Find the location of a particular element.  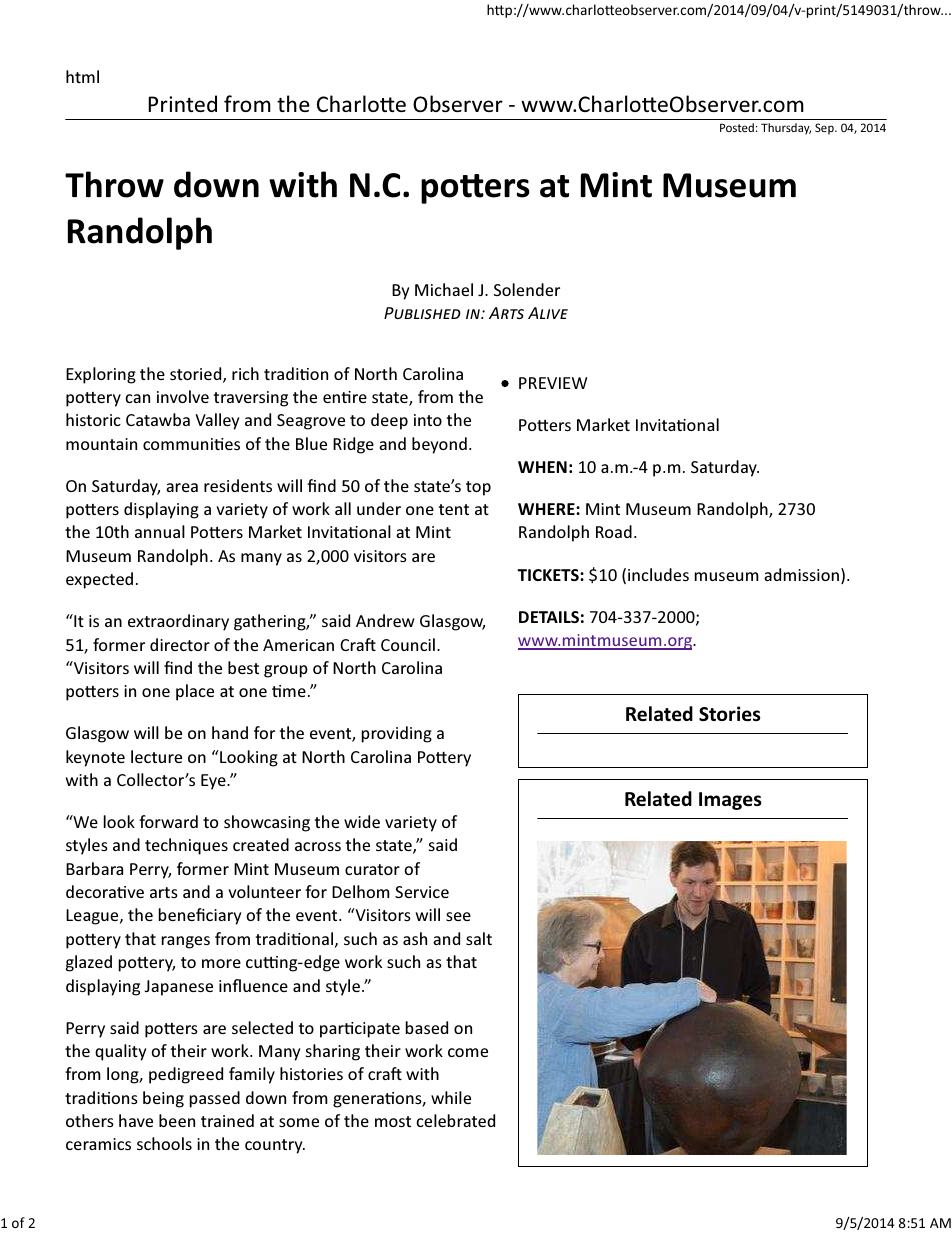

techniques is located at coordinates (186, 846).
